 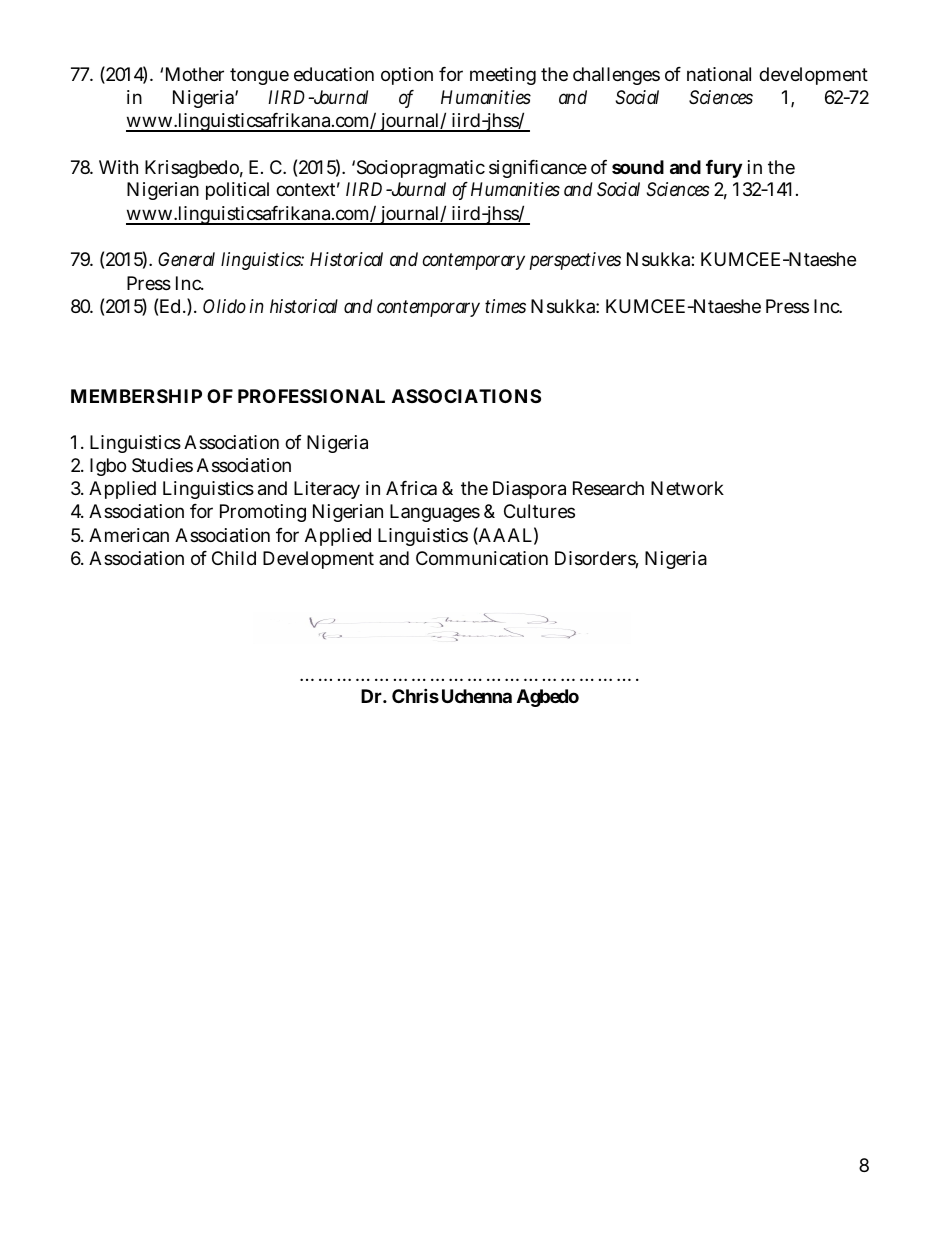 I want to click on option, so click(x=407, y=76).
